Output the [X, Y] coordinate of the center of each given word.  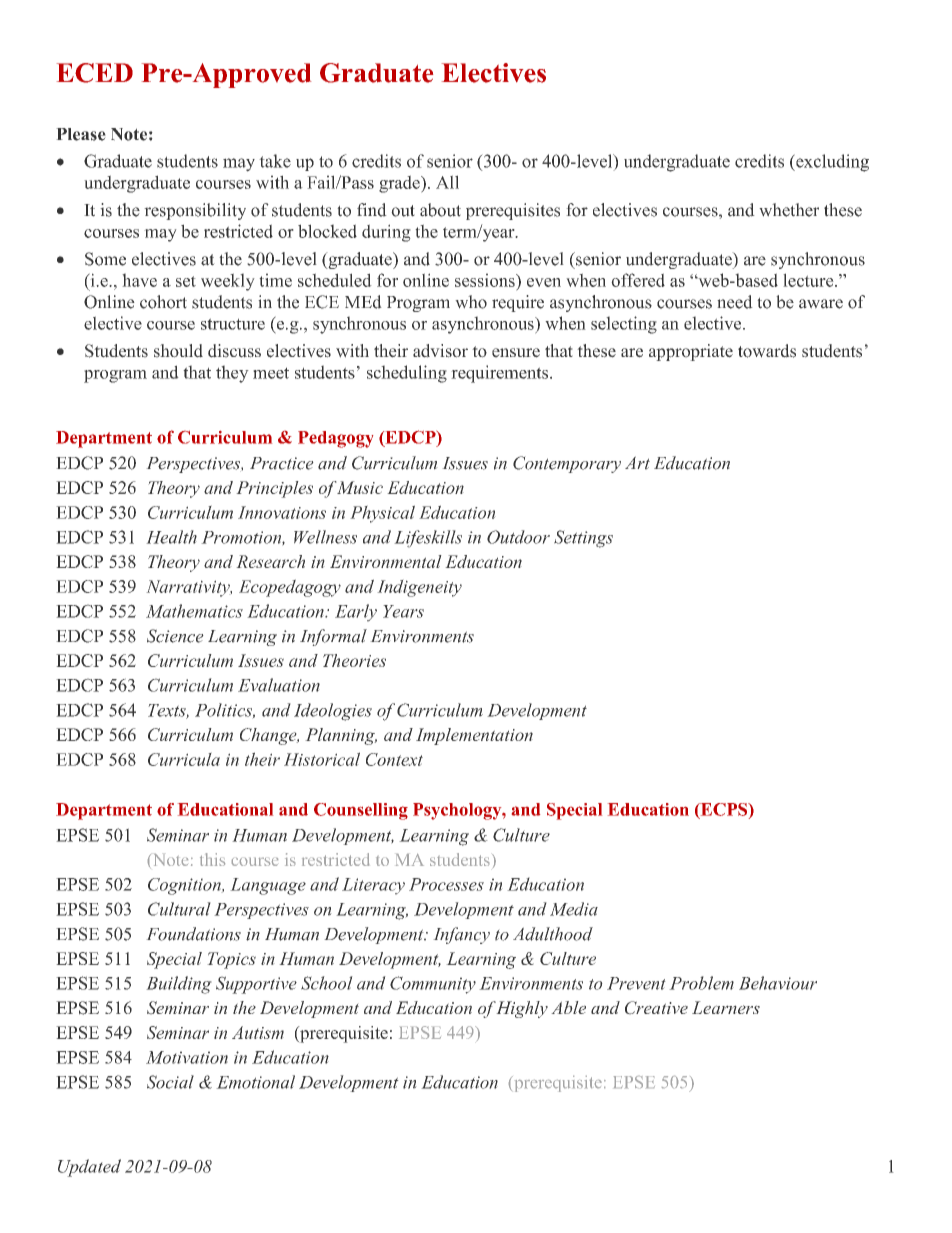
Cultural [179, 909]
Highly [521, 1009]
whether [789, 210]
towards [767, 351]
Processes [446, 884]
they [232, 374]
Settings [583, 539]
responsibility [195, 211]
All [447, 182]
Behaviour [778, 983]
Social [170, 1082]
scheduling [407, 374]
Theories [354, 660]
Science [175, 636]
